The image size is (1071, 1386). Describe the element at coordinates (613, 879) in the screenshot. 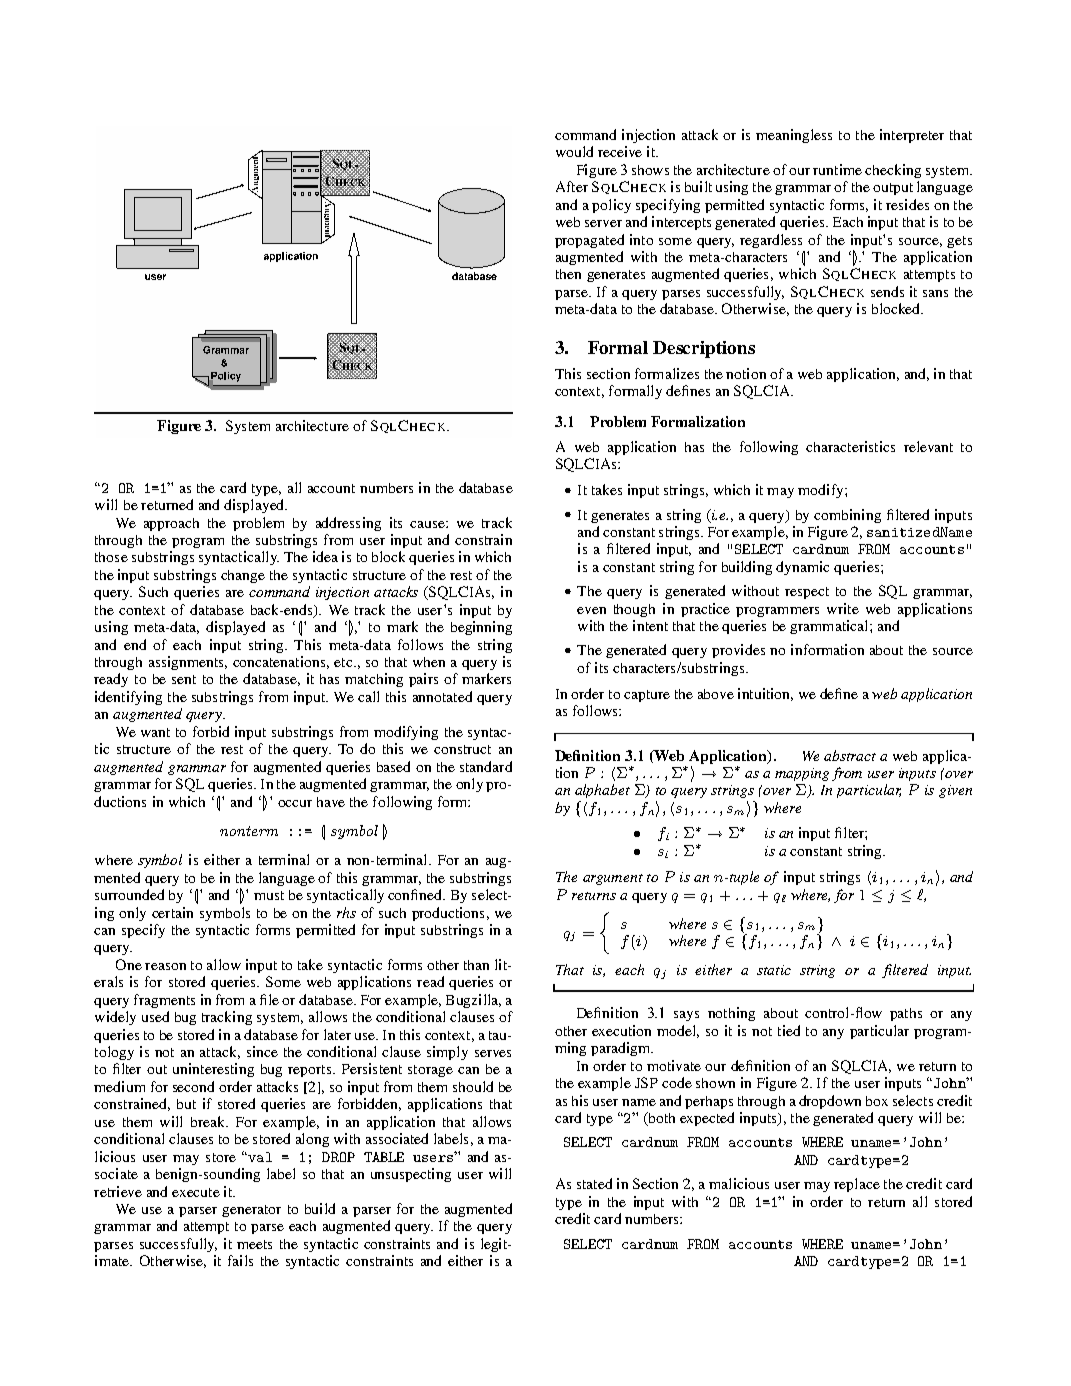

I see `argument` at that location.
